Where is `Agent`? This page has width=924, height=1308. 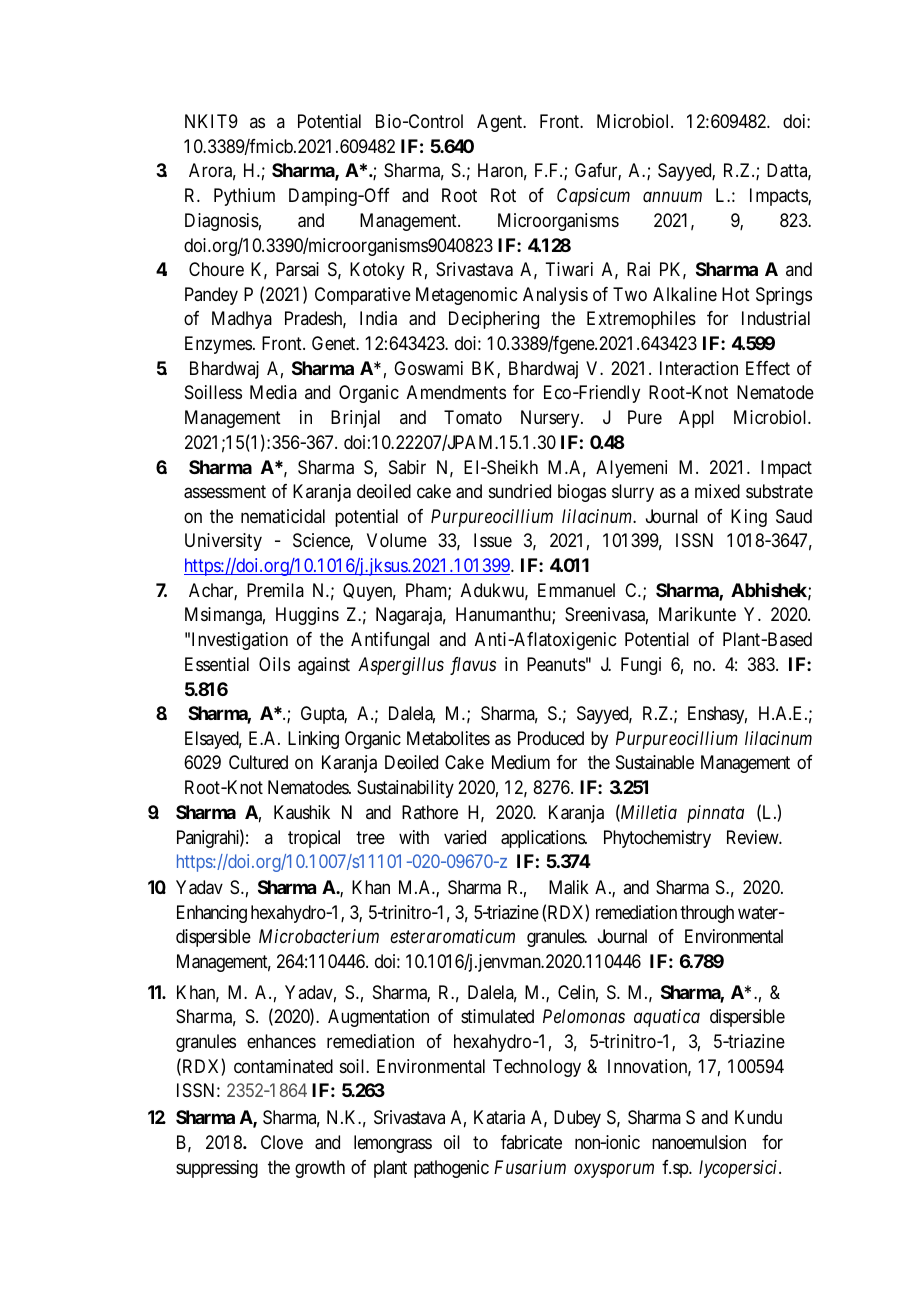
Agent is located at coordinates (500, 123).
